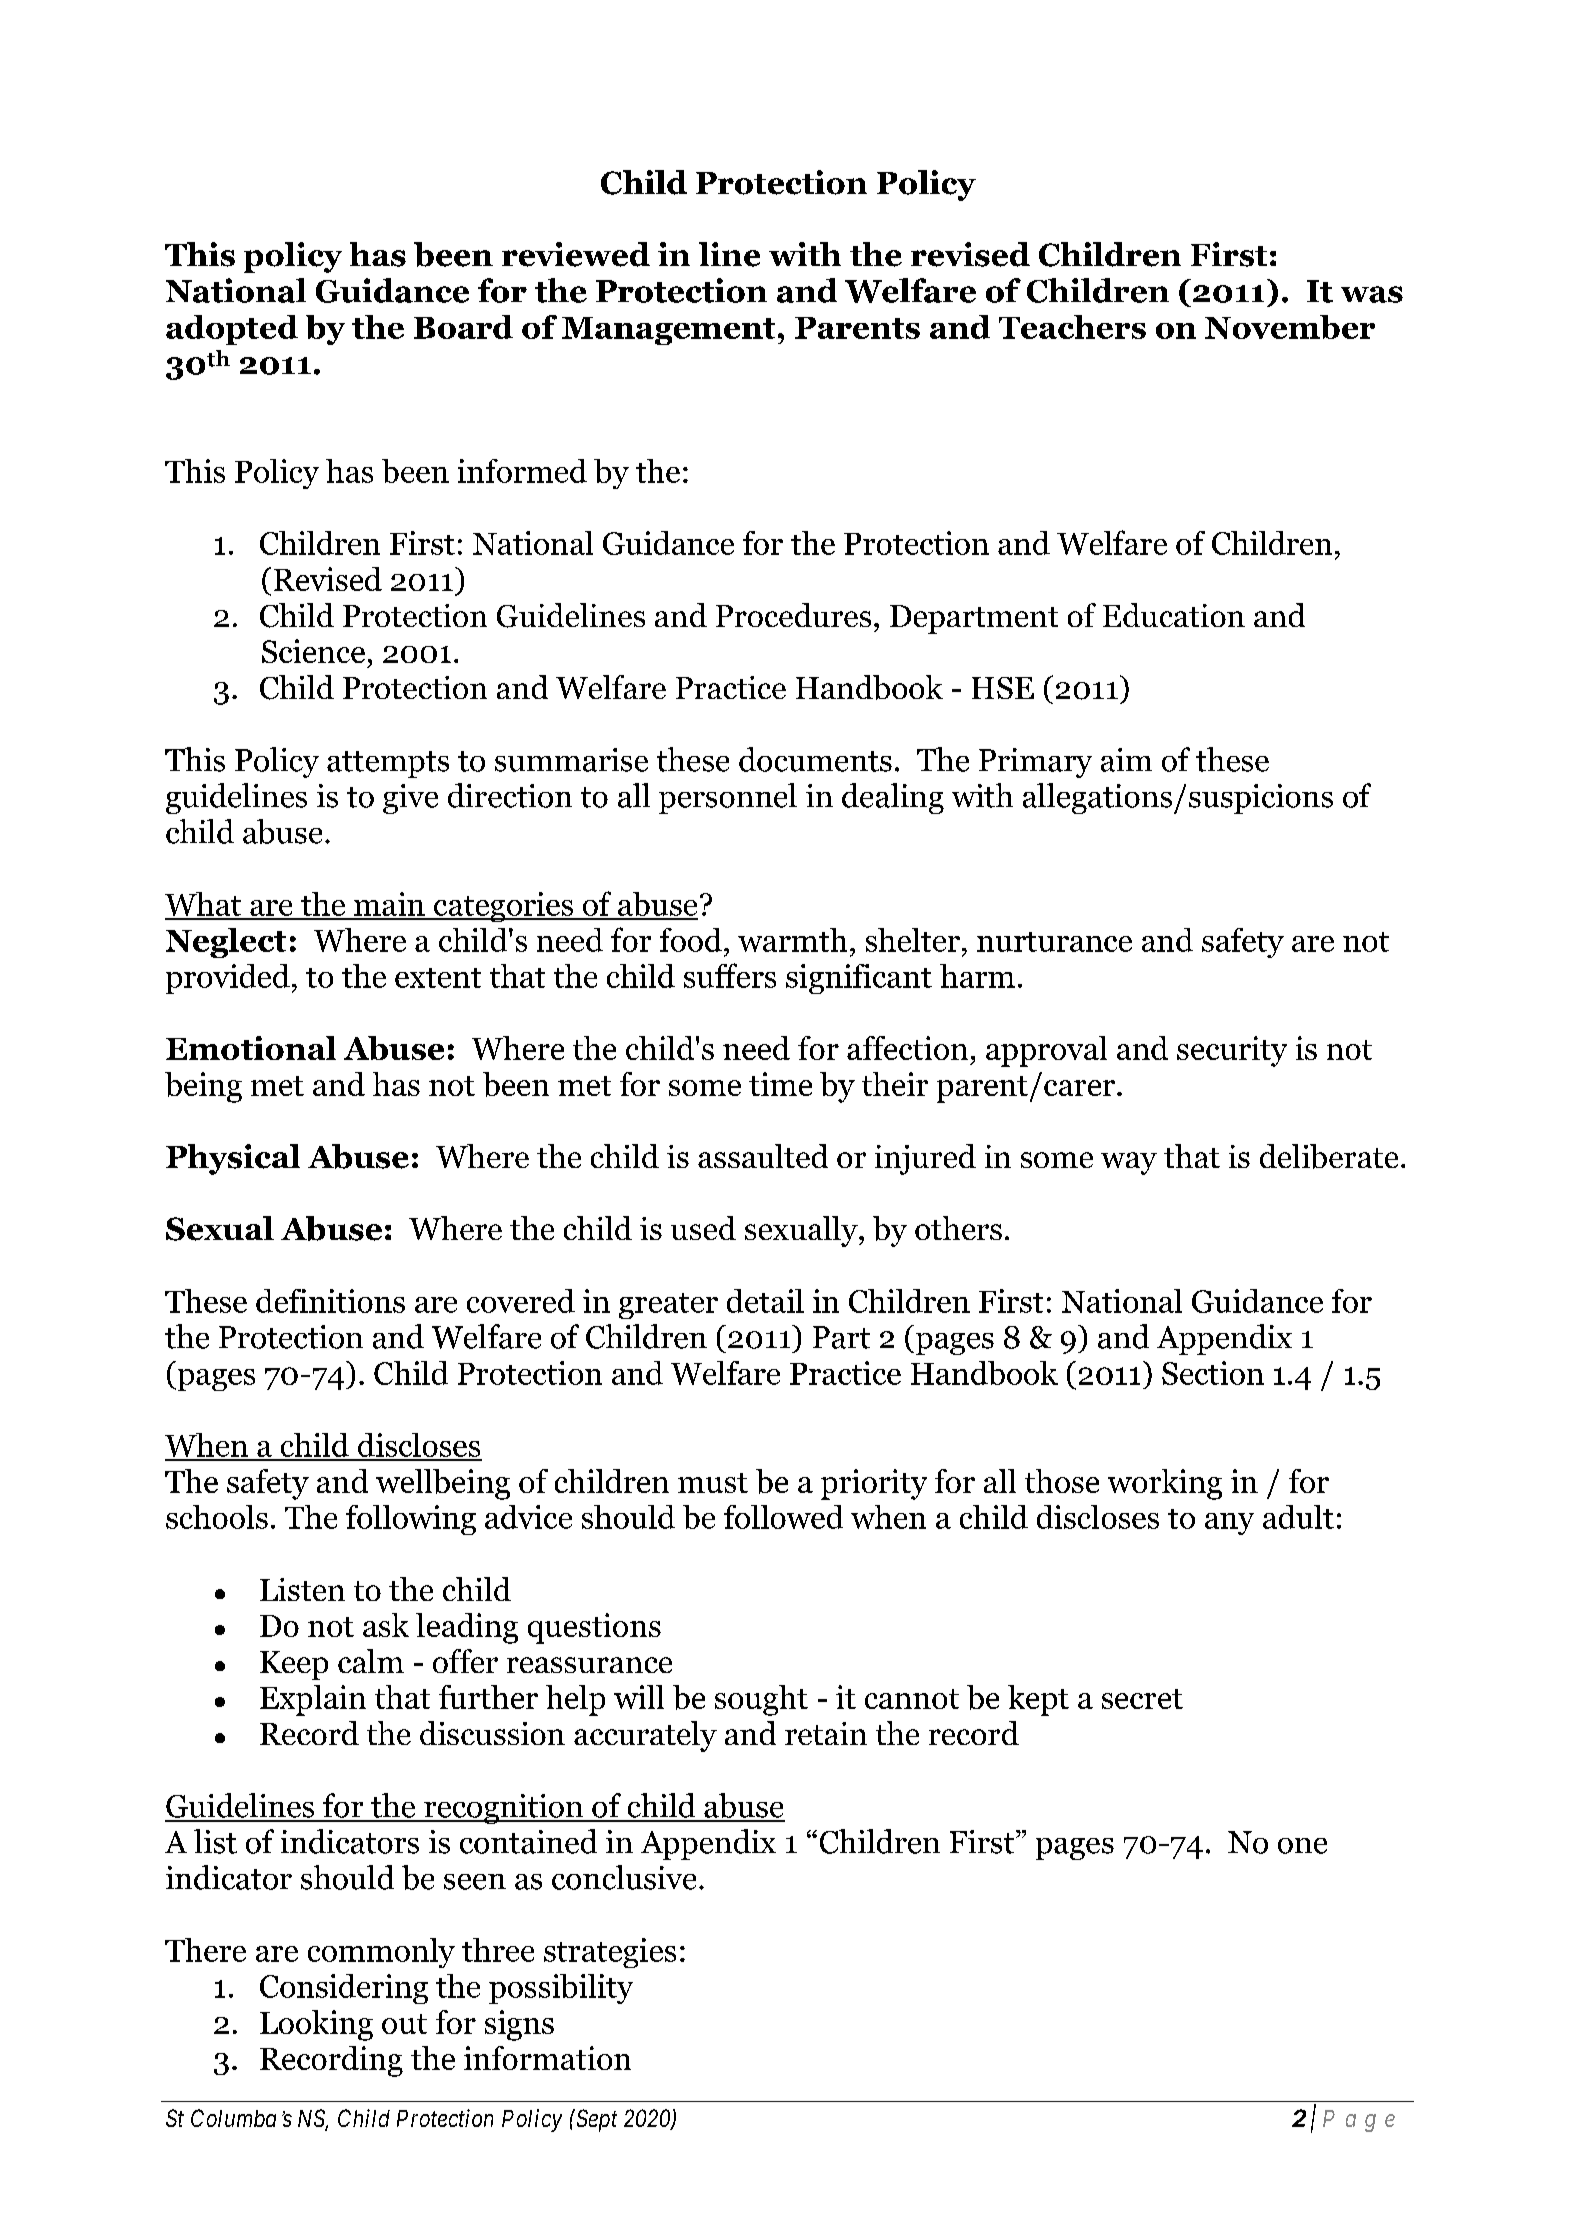 This page has height=2227, width=1575. What do you see at coordinates (232, 330) in the page?
I see `adopted` at bounding box center [232, 330].
